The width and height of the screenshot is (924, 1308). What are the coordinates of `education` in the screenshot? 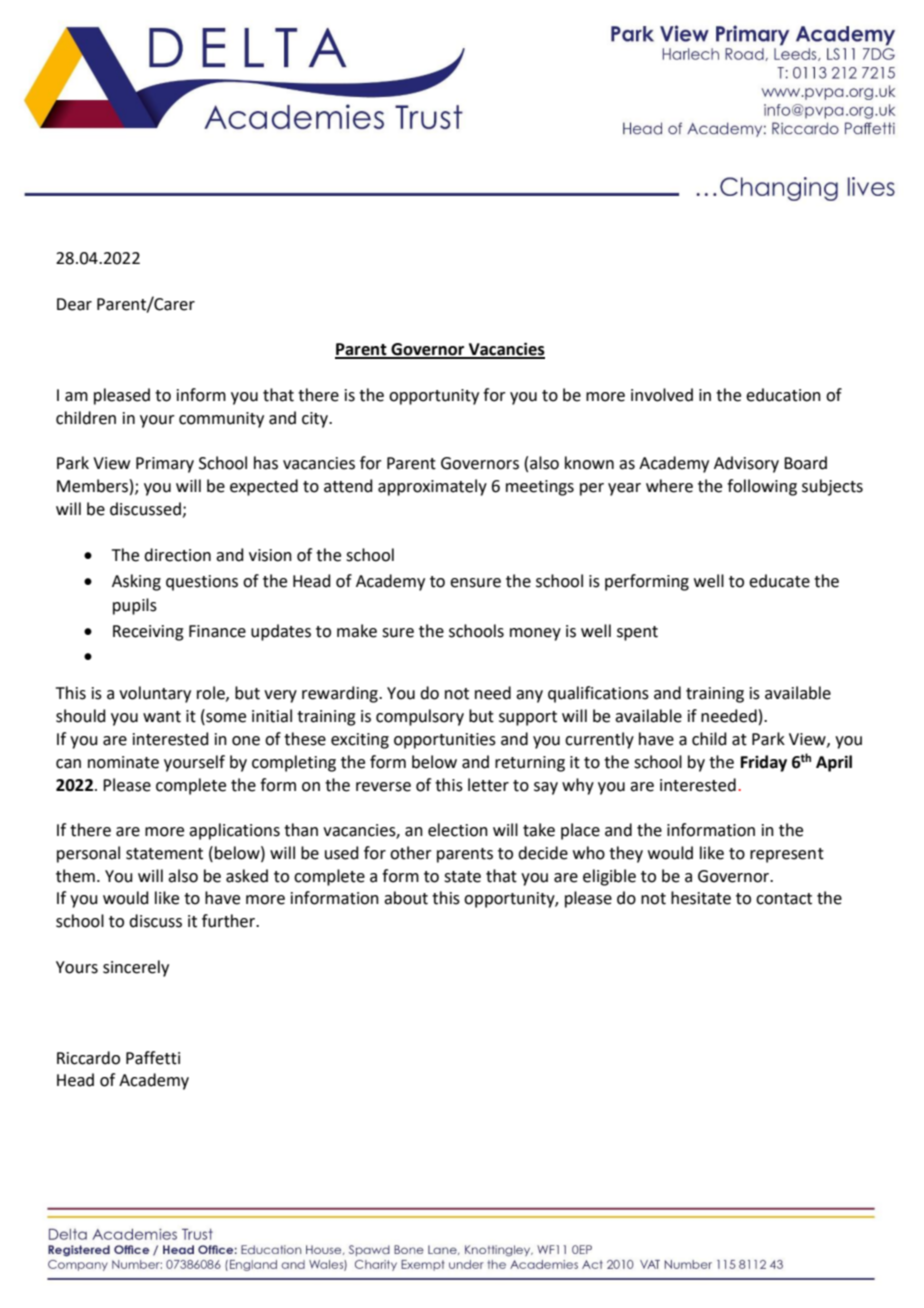 It's located at (783, 395).
